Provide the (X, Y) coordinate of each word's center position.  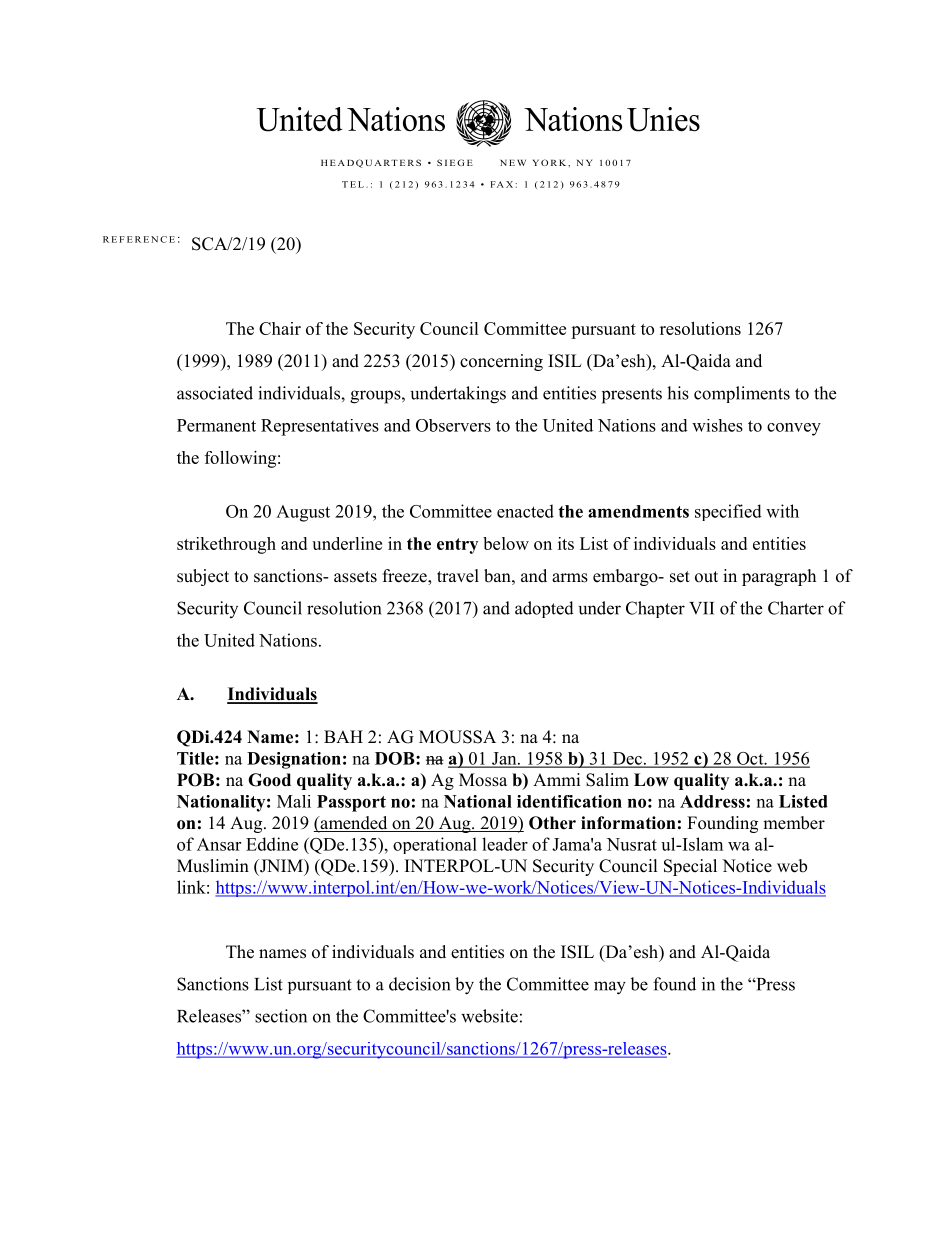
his (678, 393)
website (489, 1016)
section (281, 1016)
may (610, 988)
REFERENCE (139, 239)
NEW (513, 163)
